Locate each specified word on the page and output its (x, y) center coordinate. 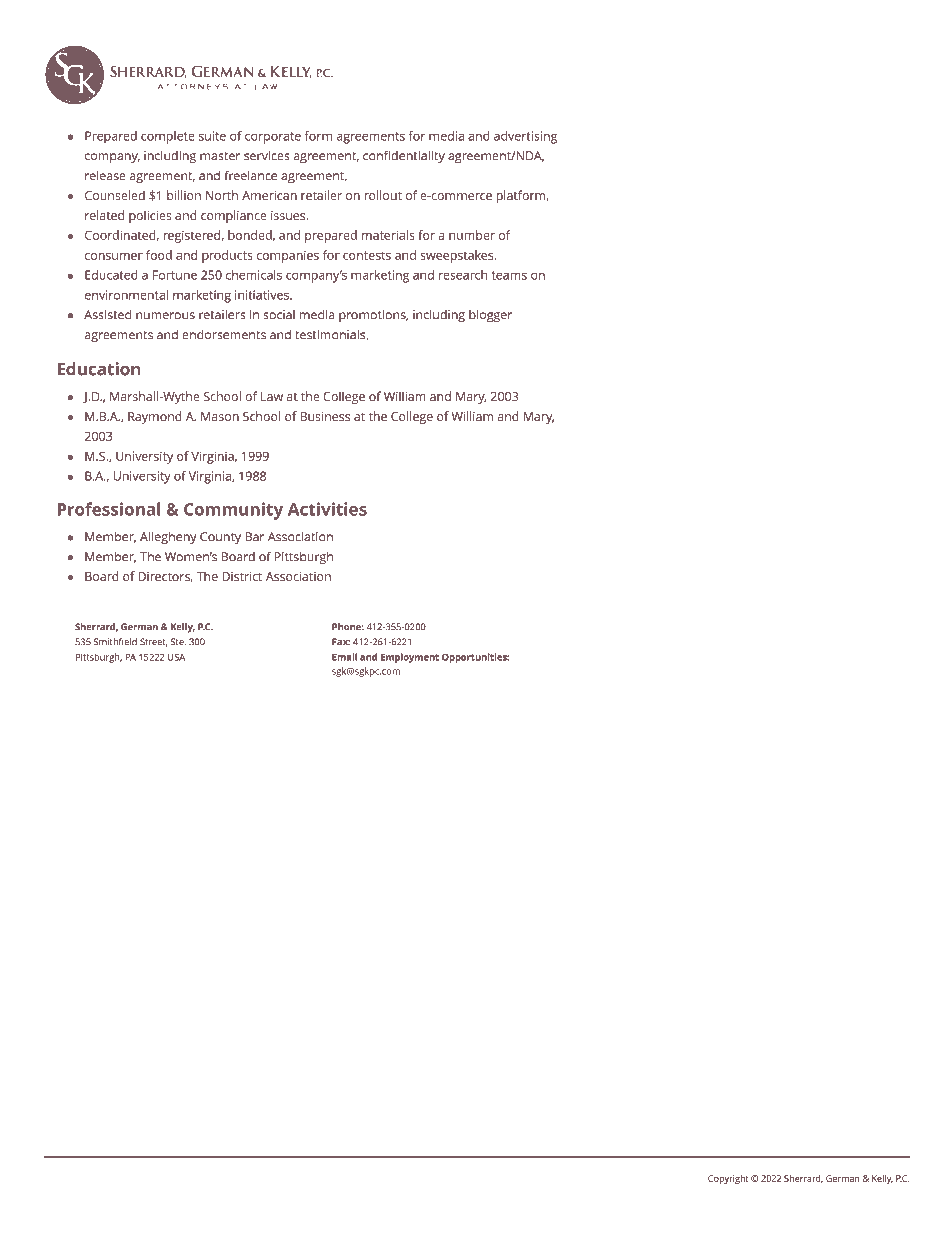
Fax (341, 642)
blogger (490, 316)
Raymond (155, 417)
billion (184, 195)
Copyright (728, 1179)
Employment (410, 658)
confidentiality (404, 157)
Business (325, 416)
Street (154, 642)
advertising (525, 137)
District (242, 576)
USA (176, 657)
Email (344, 657)
